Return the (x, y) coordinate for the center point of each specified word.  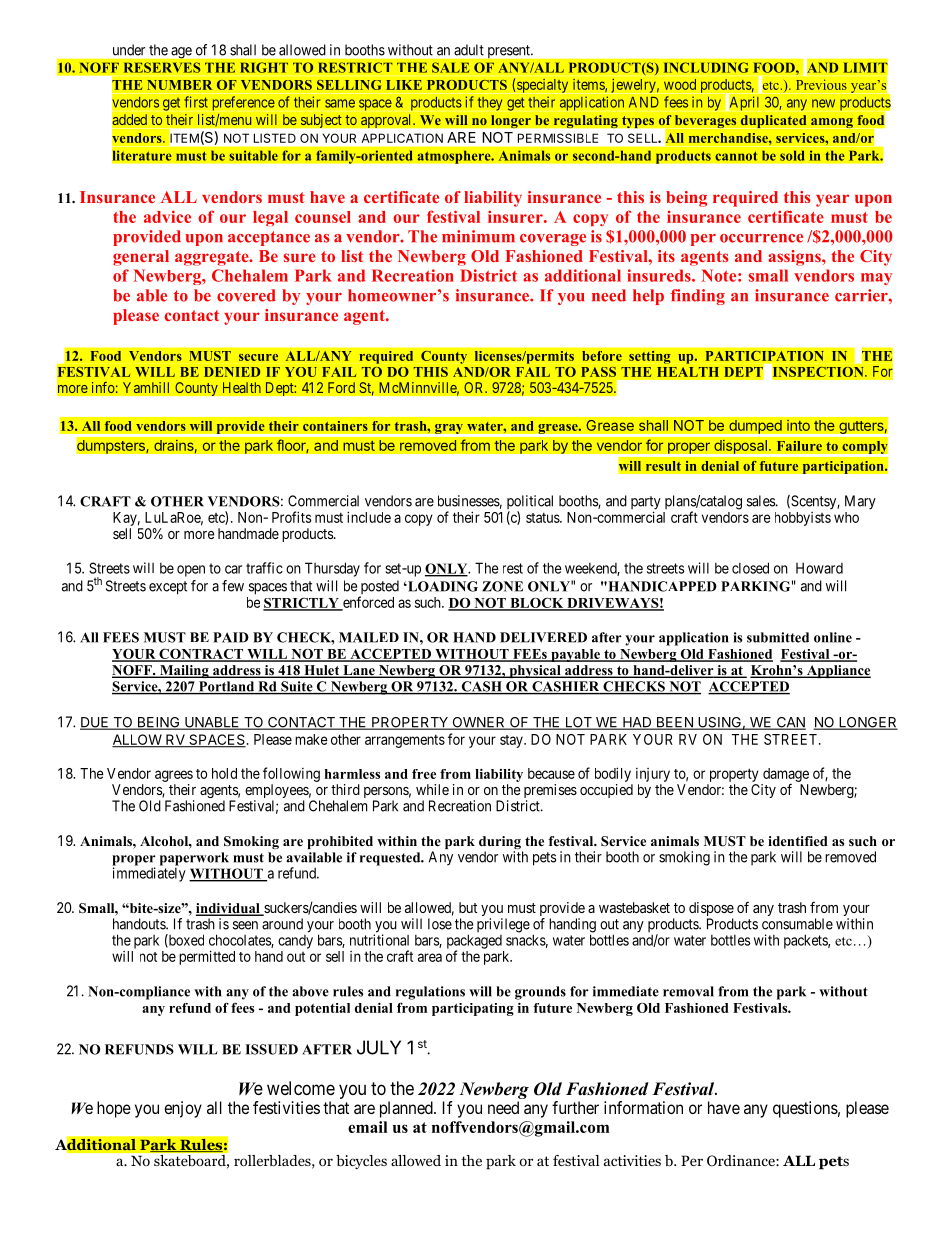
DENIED (232, 372)
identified (798, 841)
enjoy (183, 1109)
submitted (778, 637)
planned (407, 1109)
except (168, 588)
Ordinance (742, 1161)
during (501, 844)
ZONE (502, 586)
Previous (821, 84)
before (602, 356)
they (490, 104)
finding (698, 297)
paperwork (194, 859)
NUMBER (179, 85)
